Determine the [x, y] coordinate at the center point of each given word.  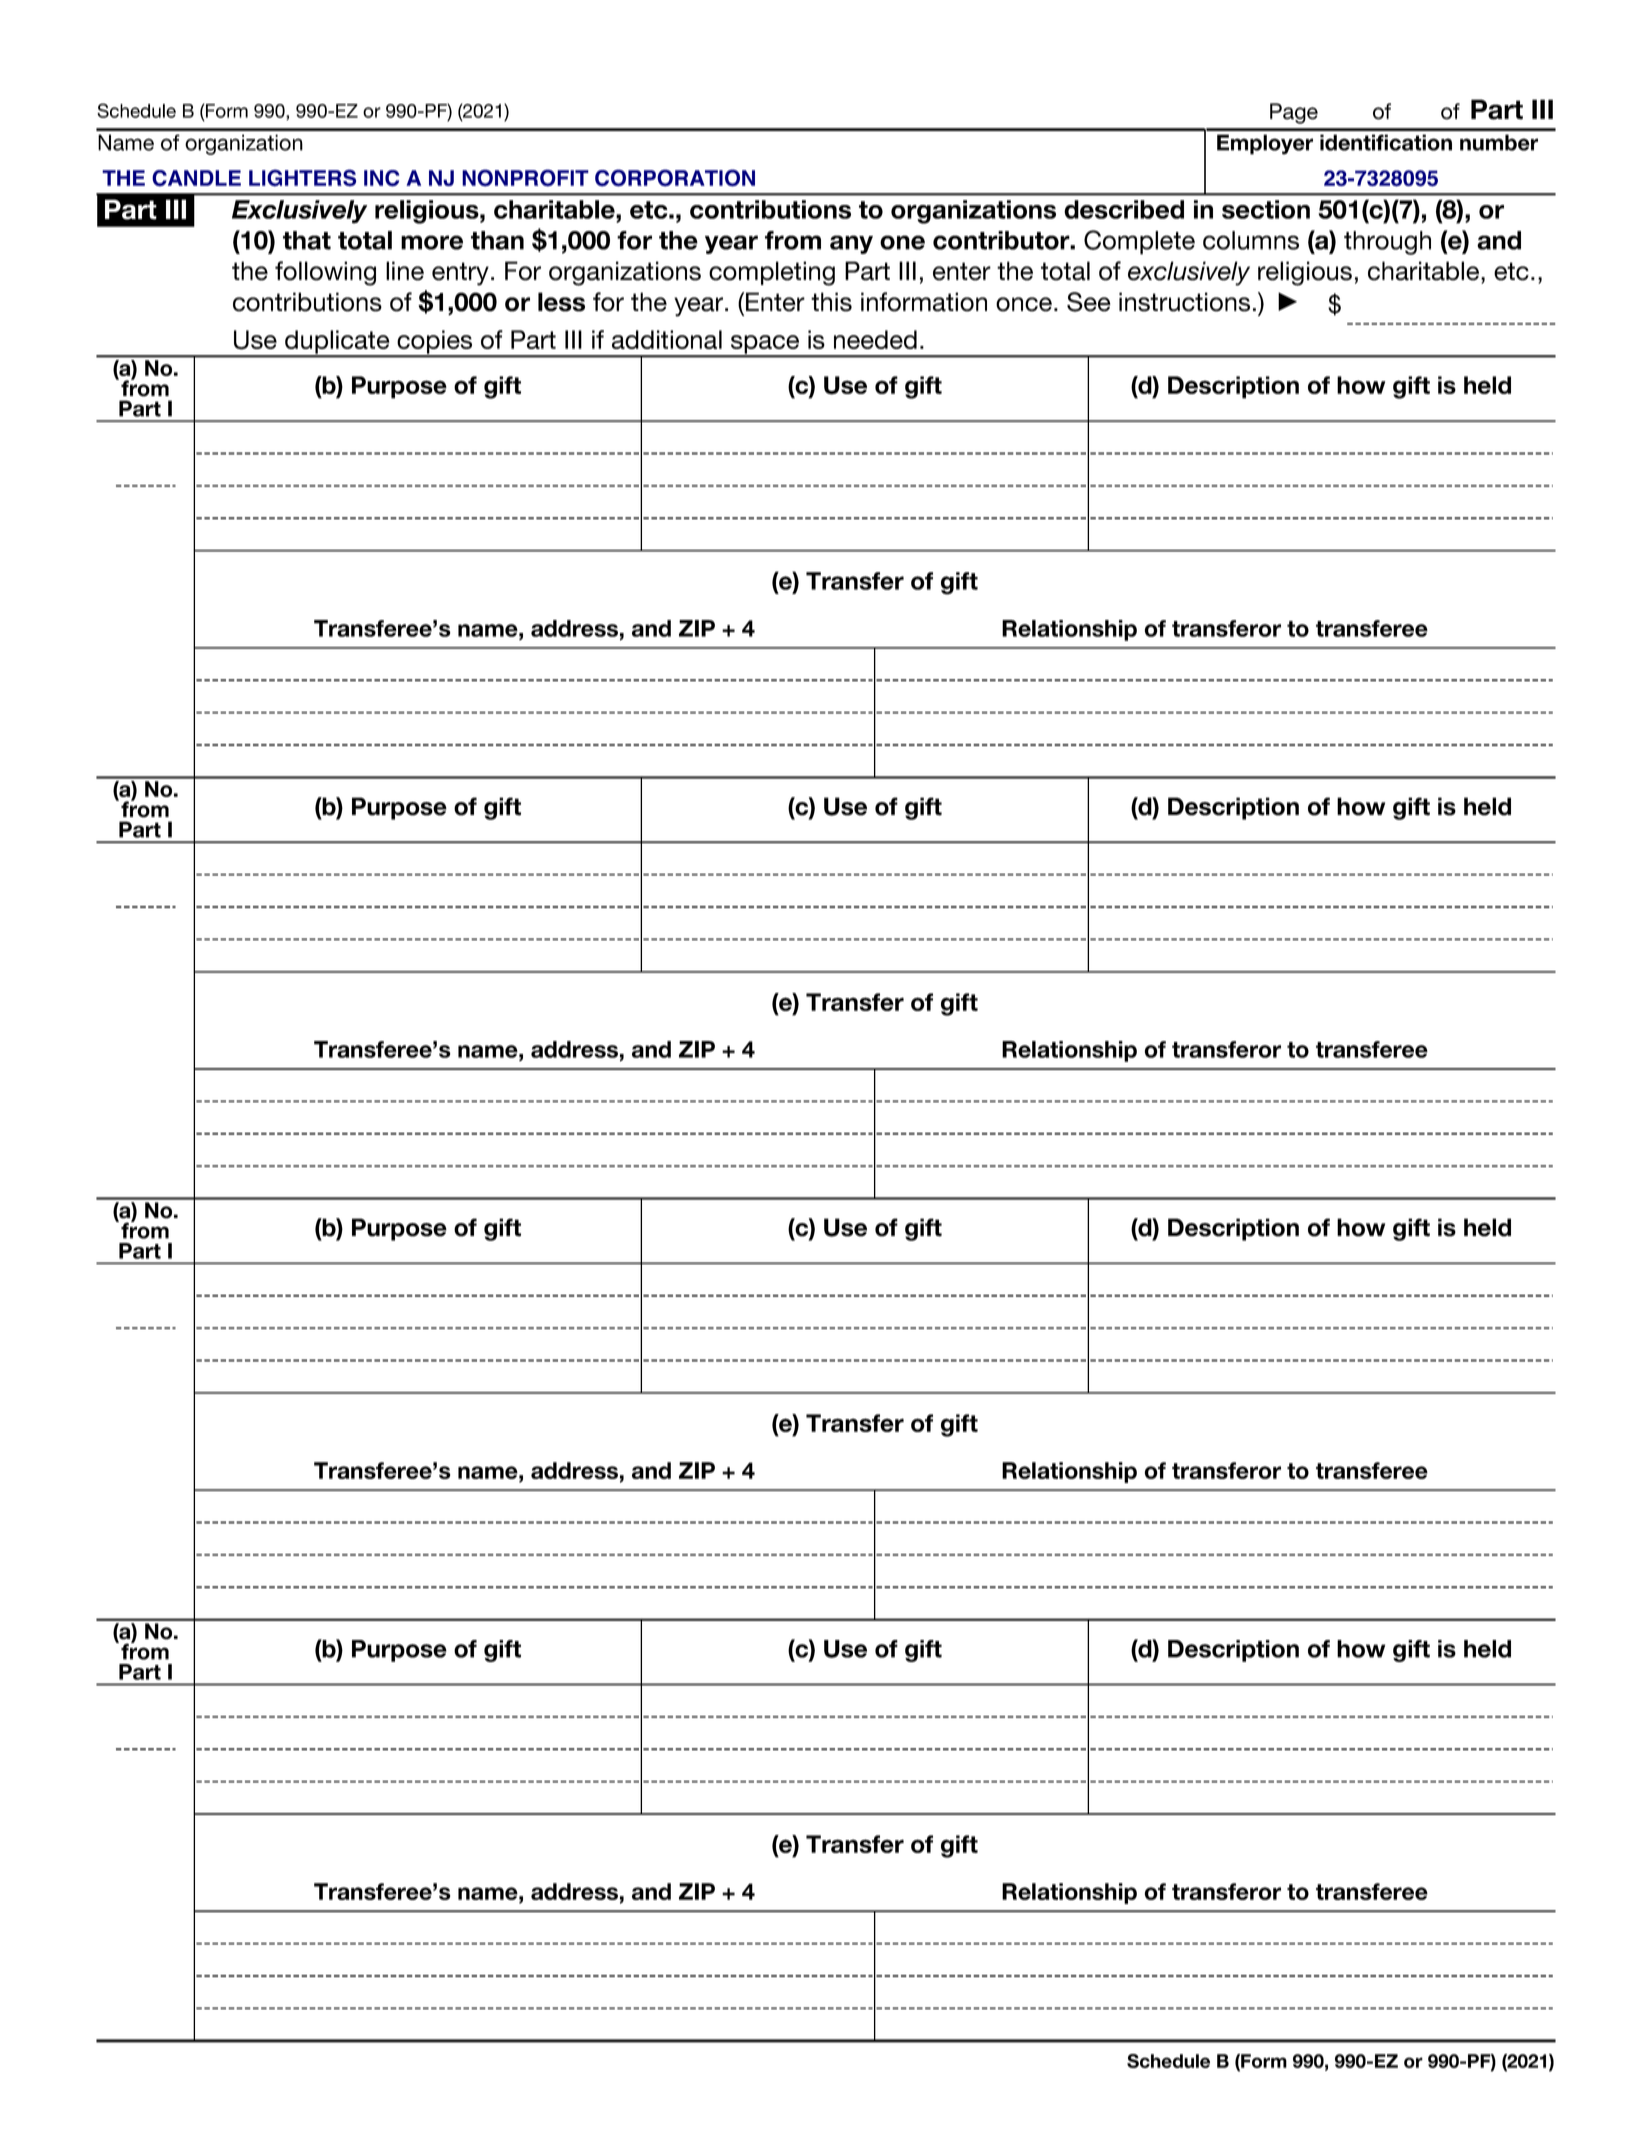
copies [435, 343]
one [902, 242]
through [1387, 243]
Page [1294, 113]
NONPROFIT [525, 178]
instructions [1184, 302]
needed [875, 339]
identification [1386, 142]
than [497, 240]
